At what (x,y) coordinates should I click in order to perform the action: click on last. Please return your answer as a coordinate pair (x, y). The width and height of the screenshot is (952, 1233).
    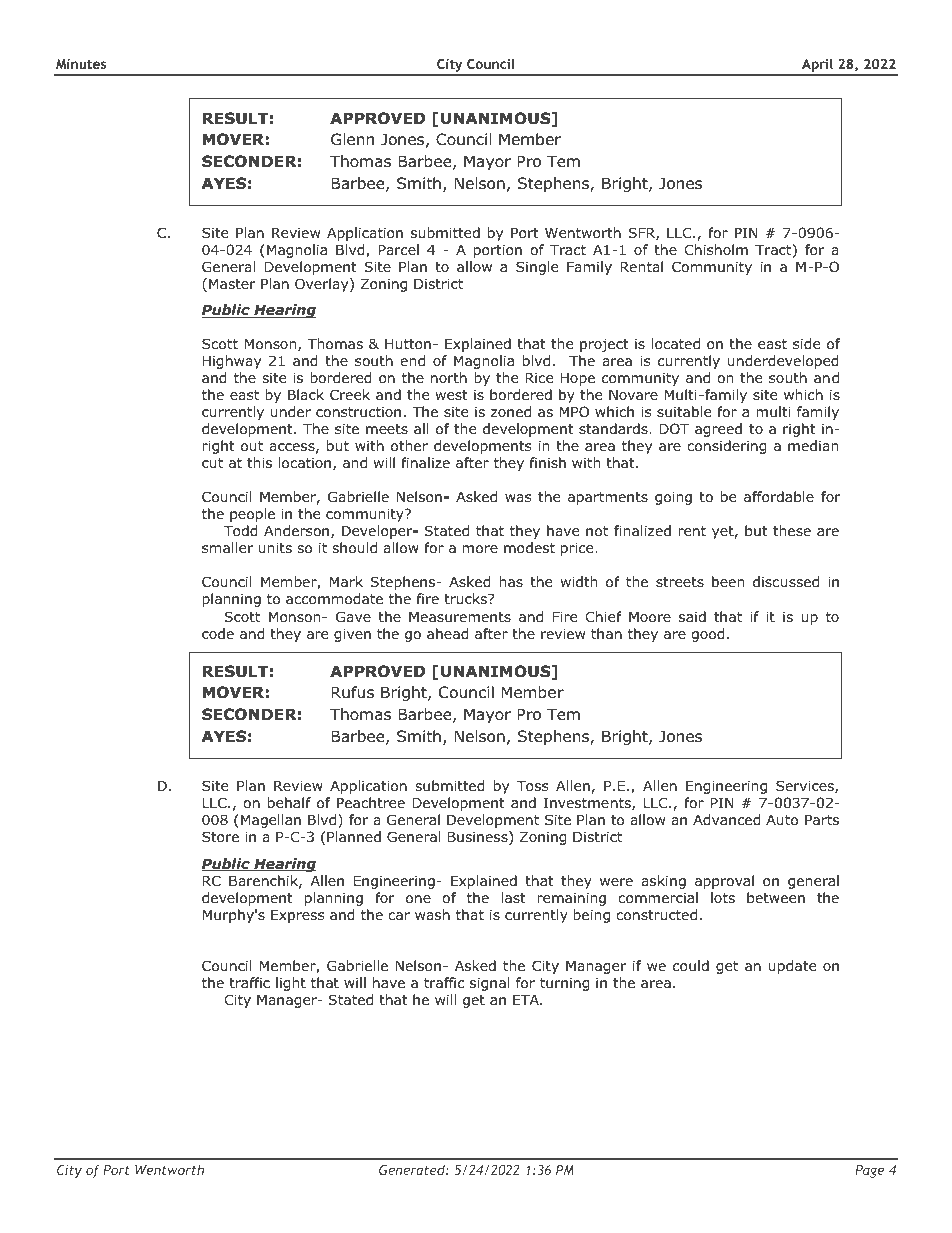
    Looking at the image, I should click on (513, 897).
